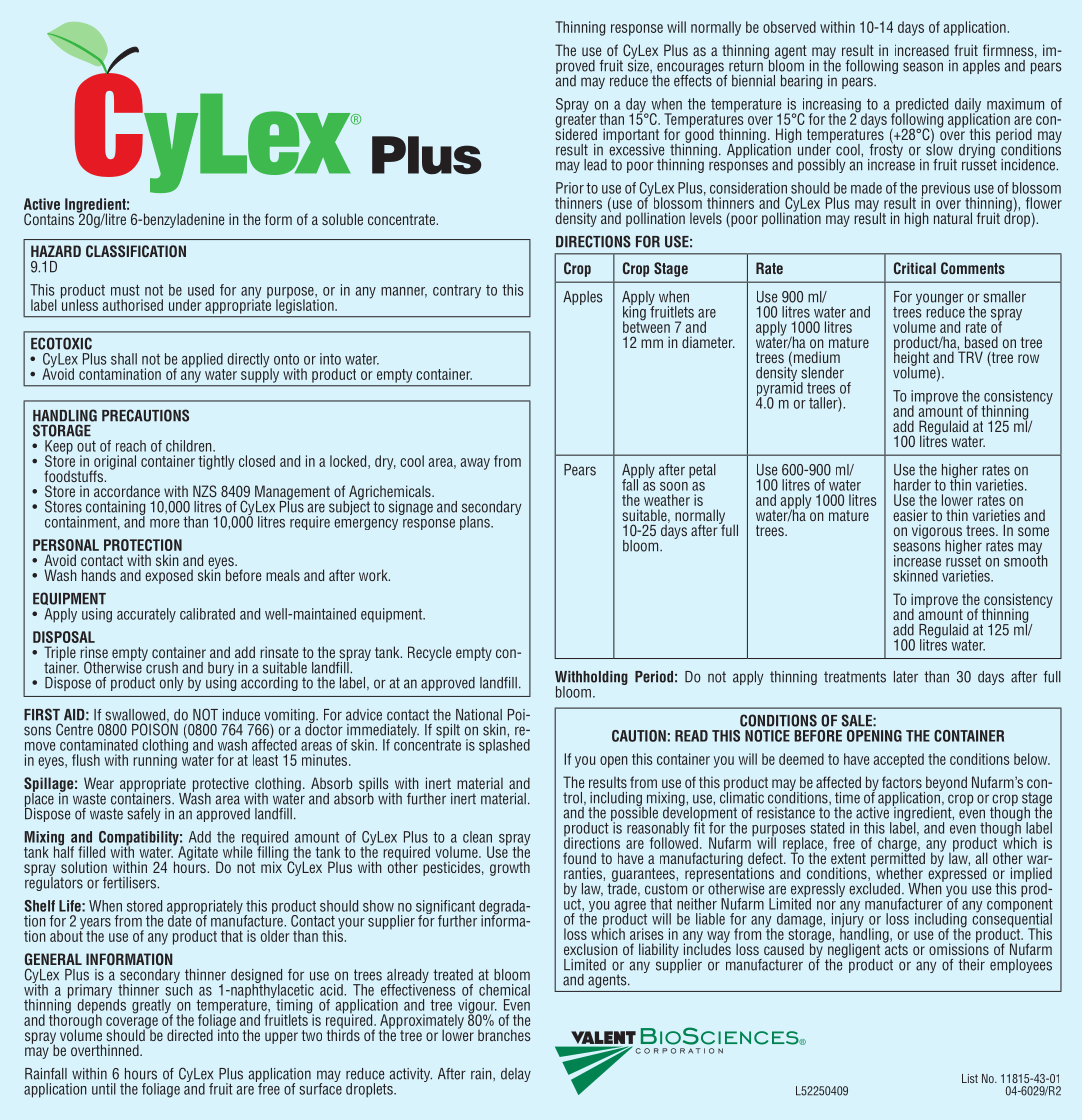  I want to click on size, so click(639, 64).
